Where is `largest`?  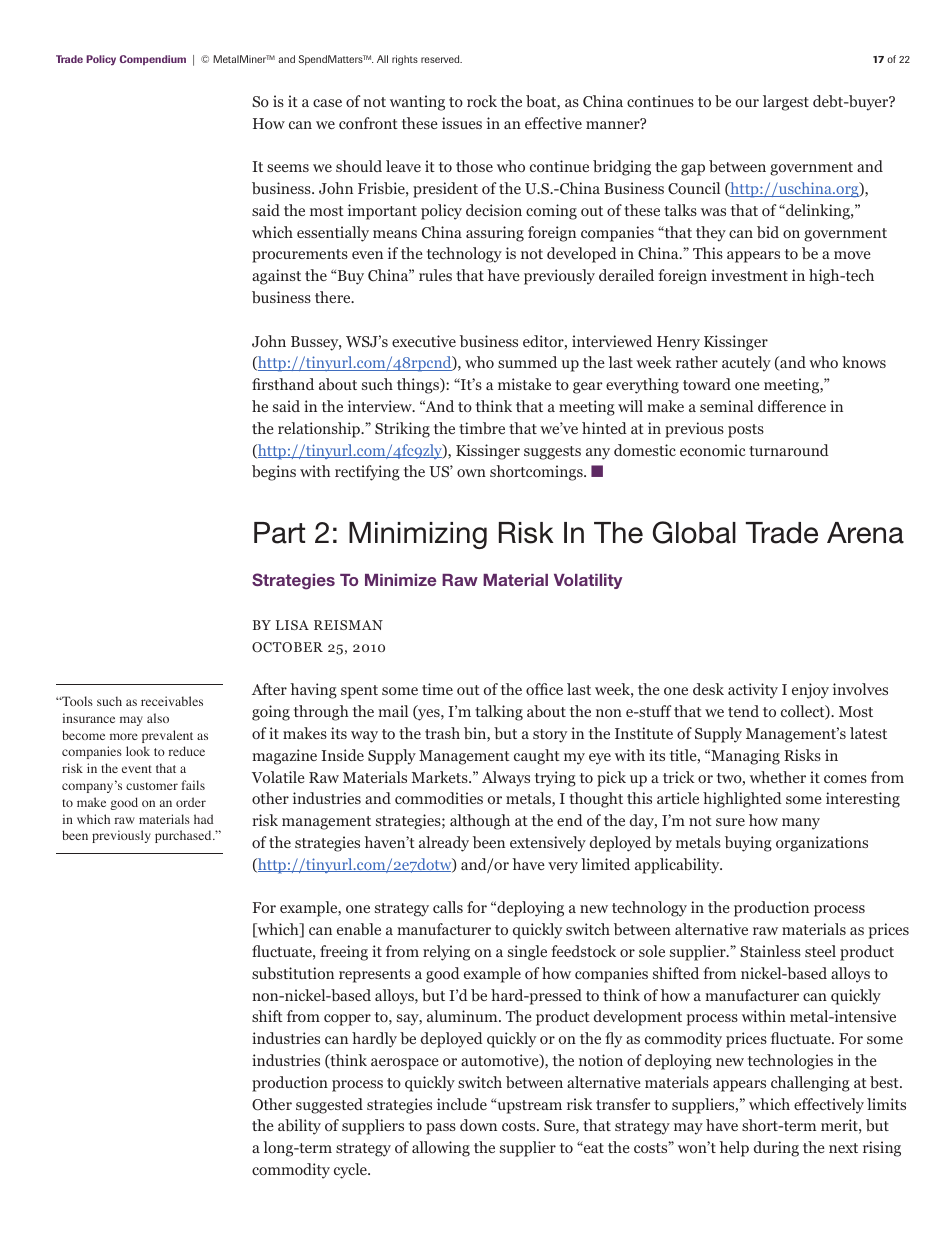 largest is located at coordinates (786, 103).
